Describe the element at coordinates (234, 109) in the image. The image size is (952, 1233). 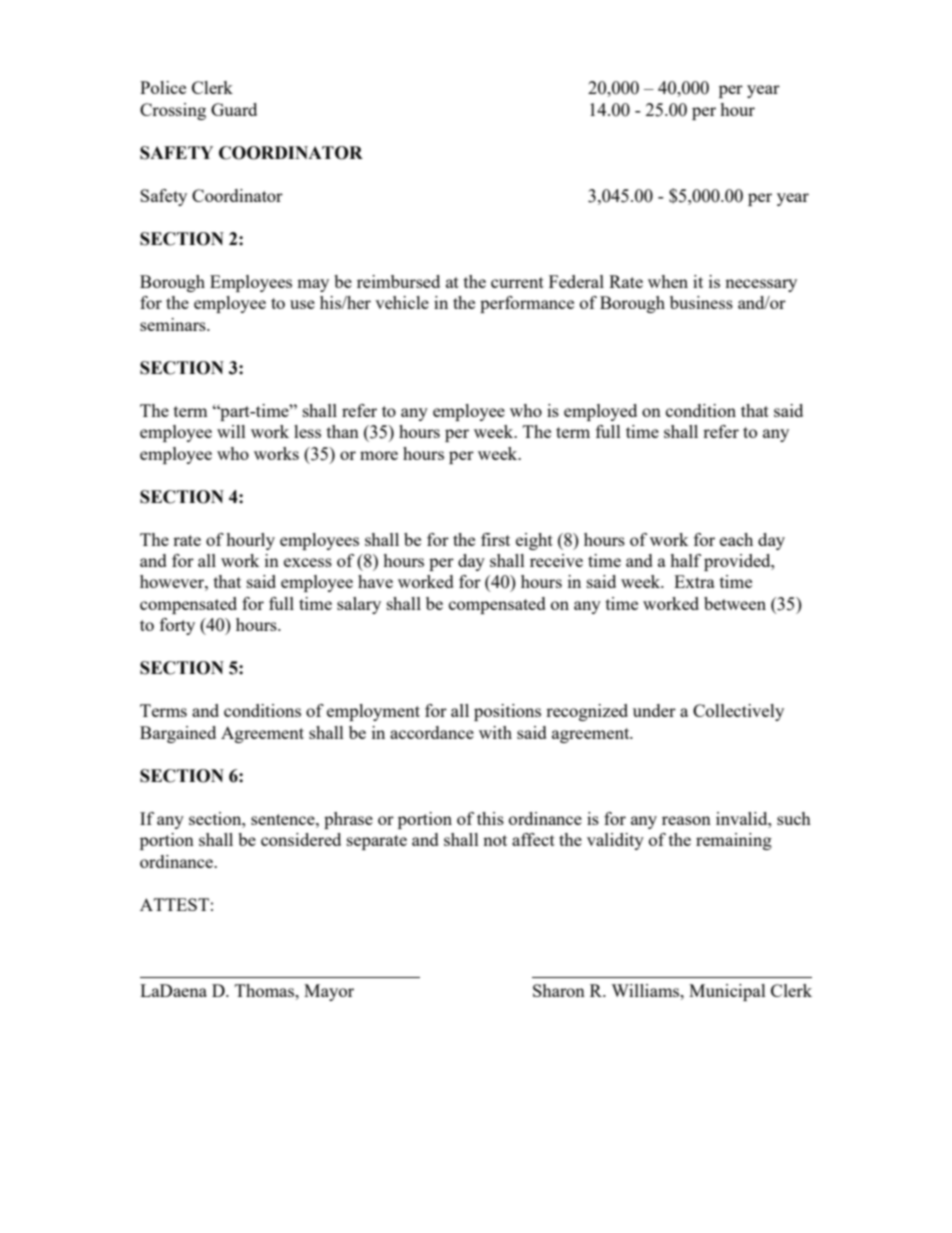
I see `Guard` at that location.
